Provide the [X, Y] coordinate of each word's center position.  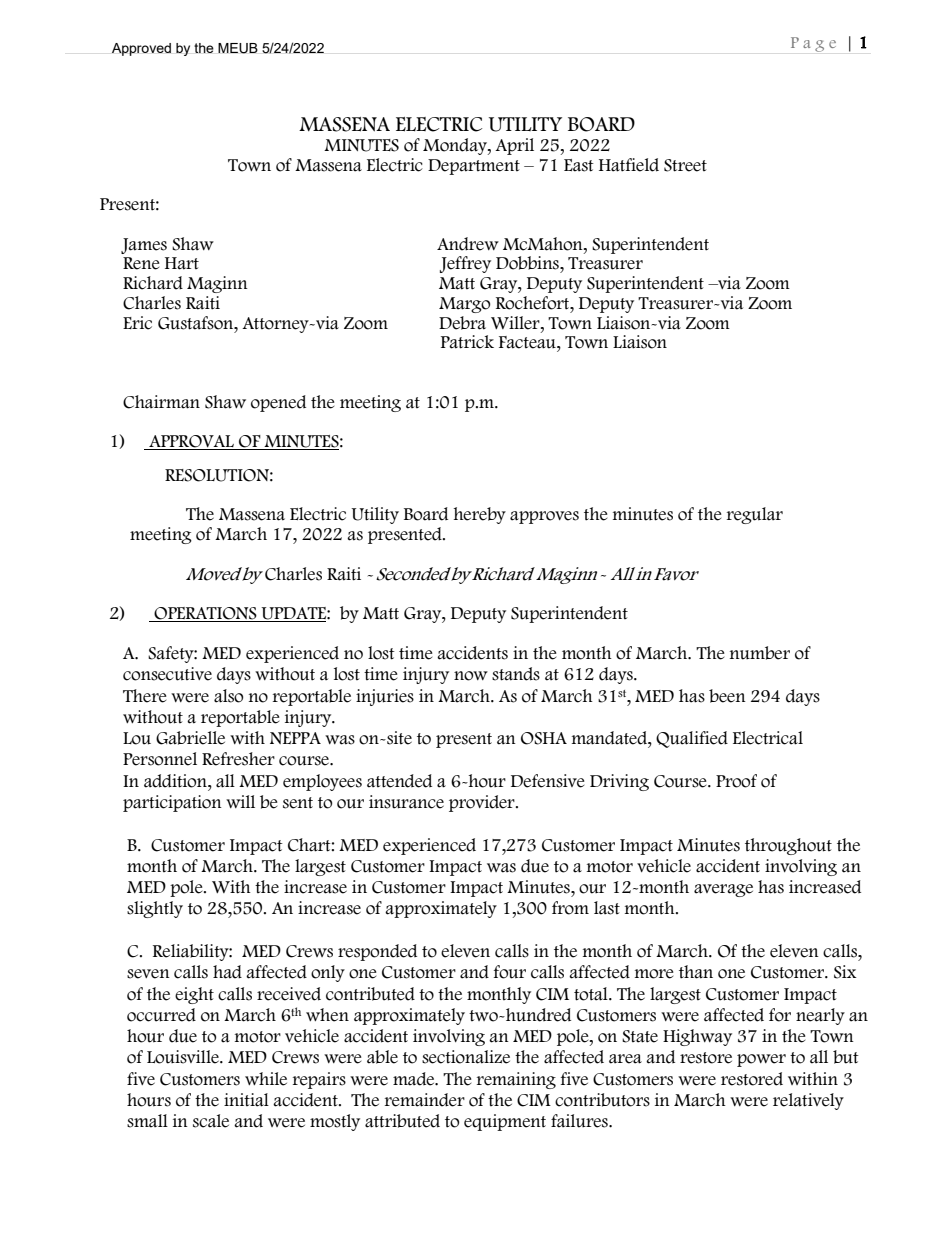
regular [755, 515]
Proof [736, 781]
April [514, 146]
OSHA [544, 738]
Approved [141, 49]
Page [813, 44]
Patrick [467, 342]
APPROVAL [191, 442]
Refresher [238, 759]
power [761, 1060]
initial [246, 1100]
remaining [516, 1080]
